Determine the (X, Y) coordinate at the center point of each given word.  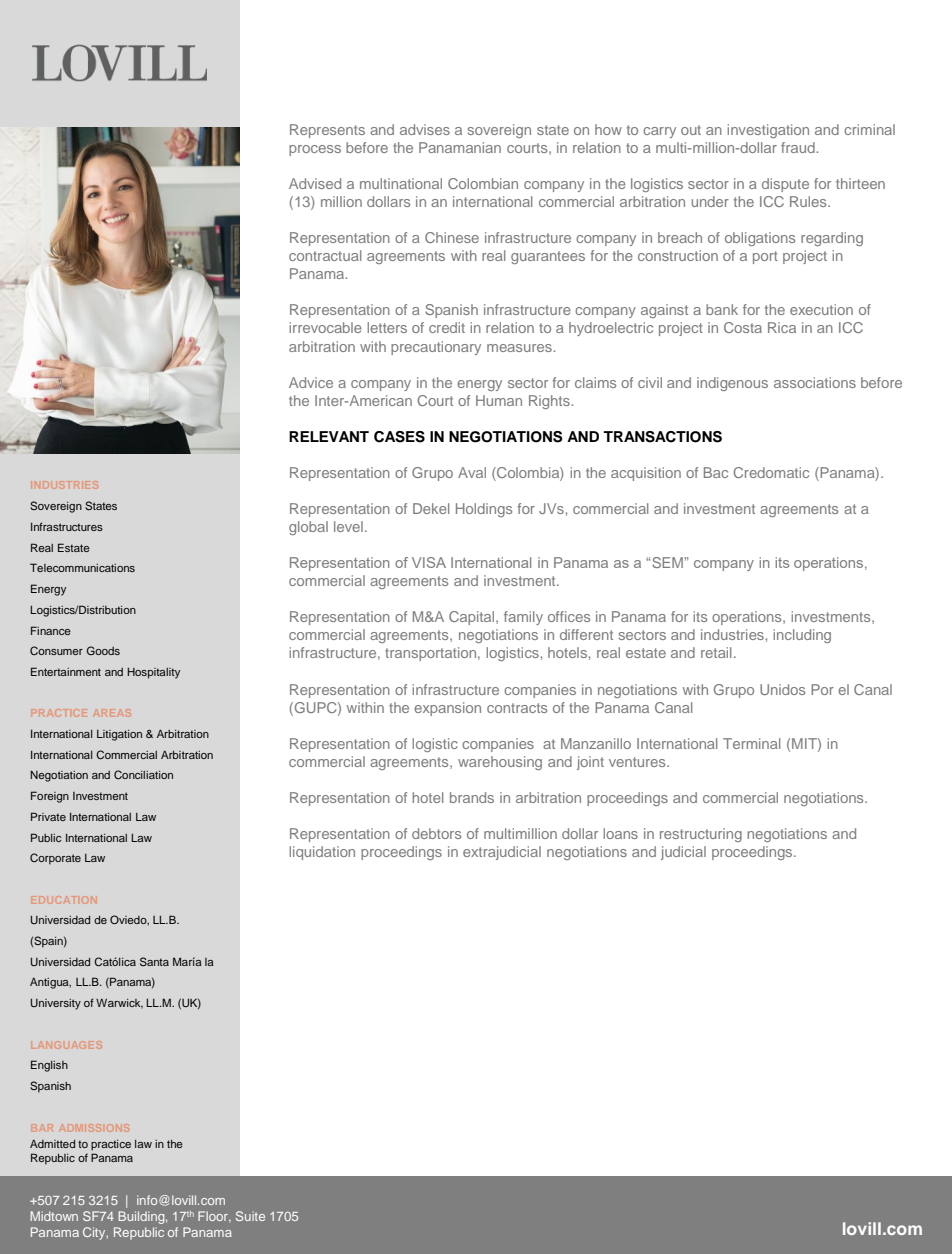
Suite (250, 1216)
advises (425, 129)
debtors (436, 833)
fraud (799, 147)
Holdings (484, 510)
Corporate (55, 859)
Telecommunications (82, 567)
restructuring (701, 835)
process (315, 150)
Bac (716, 472)
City (95, 1233)
